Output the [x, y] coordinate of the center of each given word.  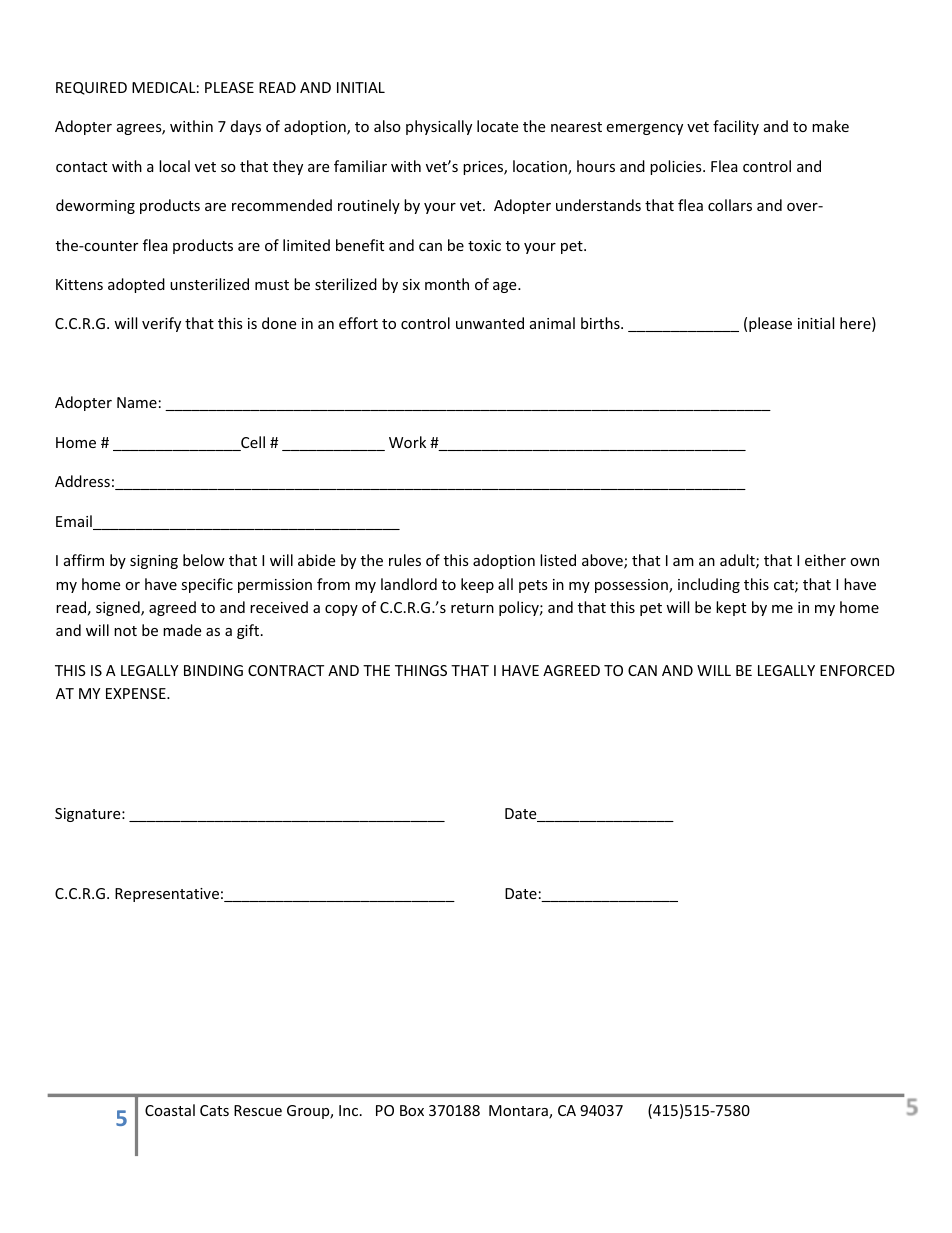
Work [407, 442]
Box [412, 1110]
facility [736, 127]
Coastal [170, 1110]
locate [497, 126]
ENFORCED [857, 670]
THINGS [421, 670]
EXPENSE [137, 693]
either [825, 560]
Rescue [258, 1110]
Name [137, 402]
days [246, 127]
